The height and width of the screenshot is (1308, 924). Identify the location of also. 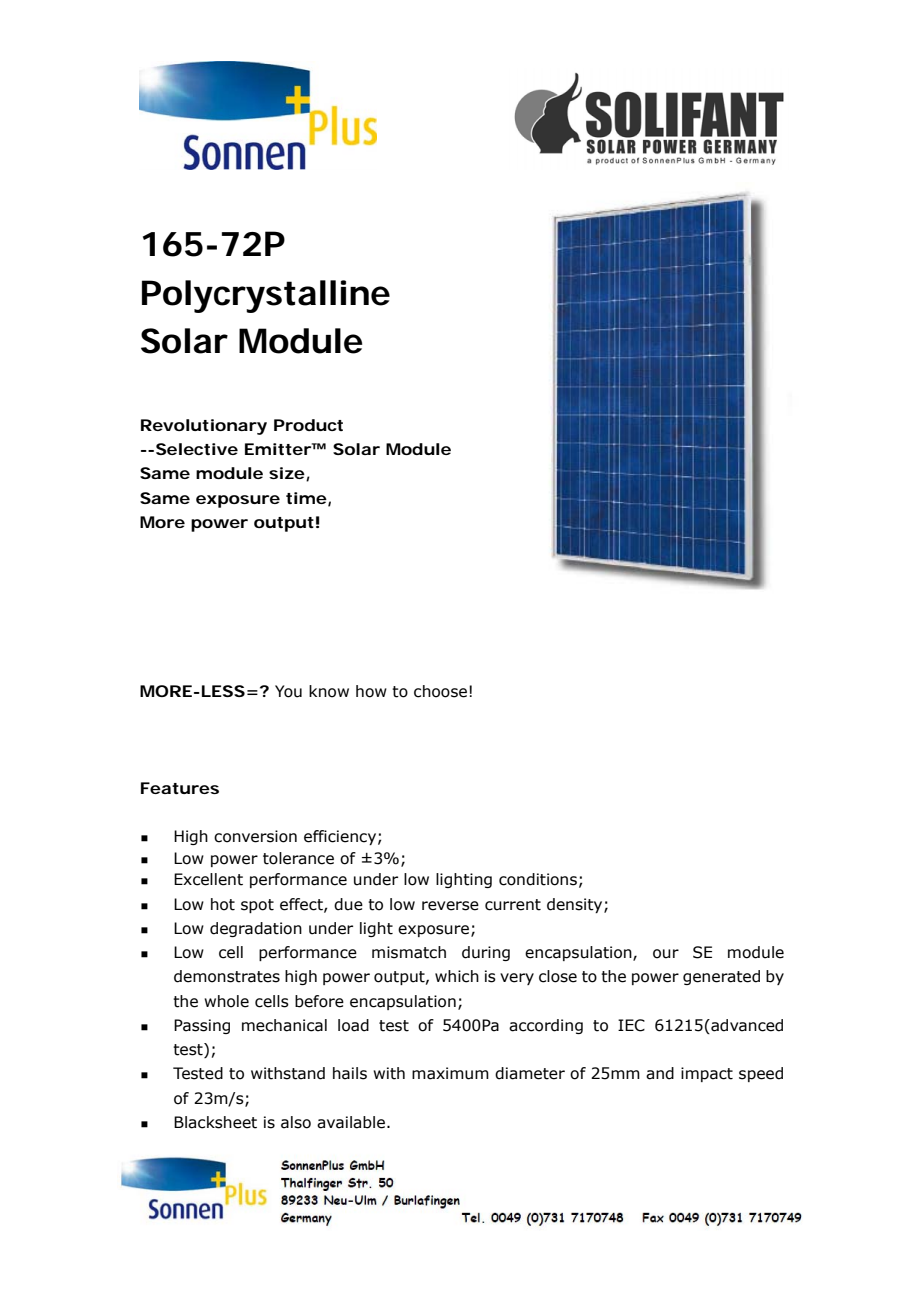
(296, 1122).
